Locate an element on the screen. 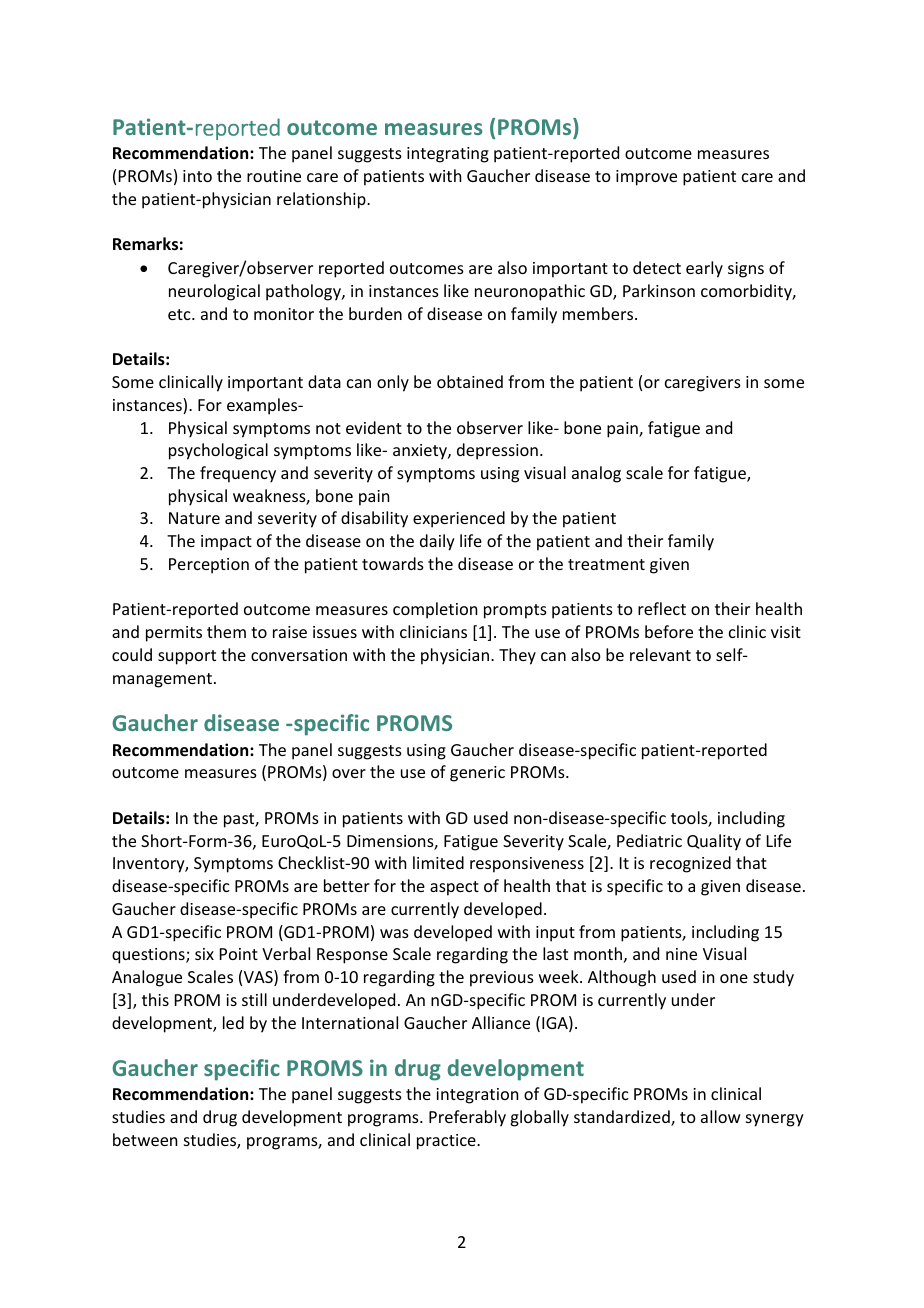  Preferably is located at coordinates (467, 1118).
